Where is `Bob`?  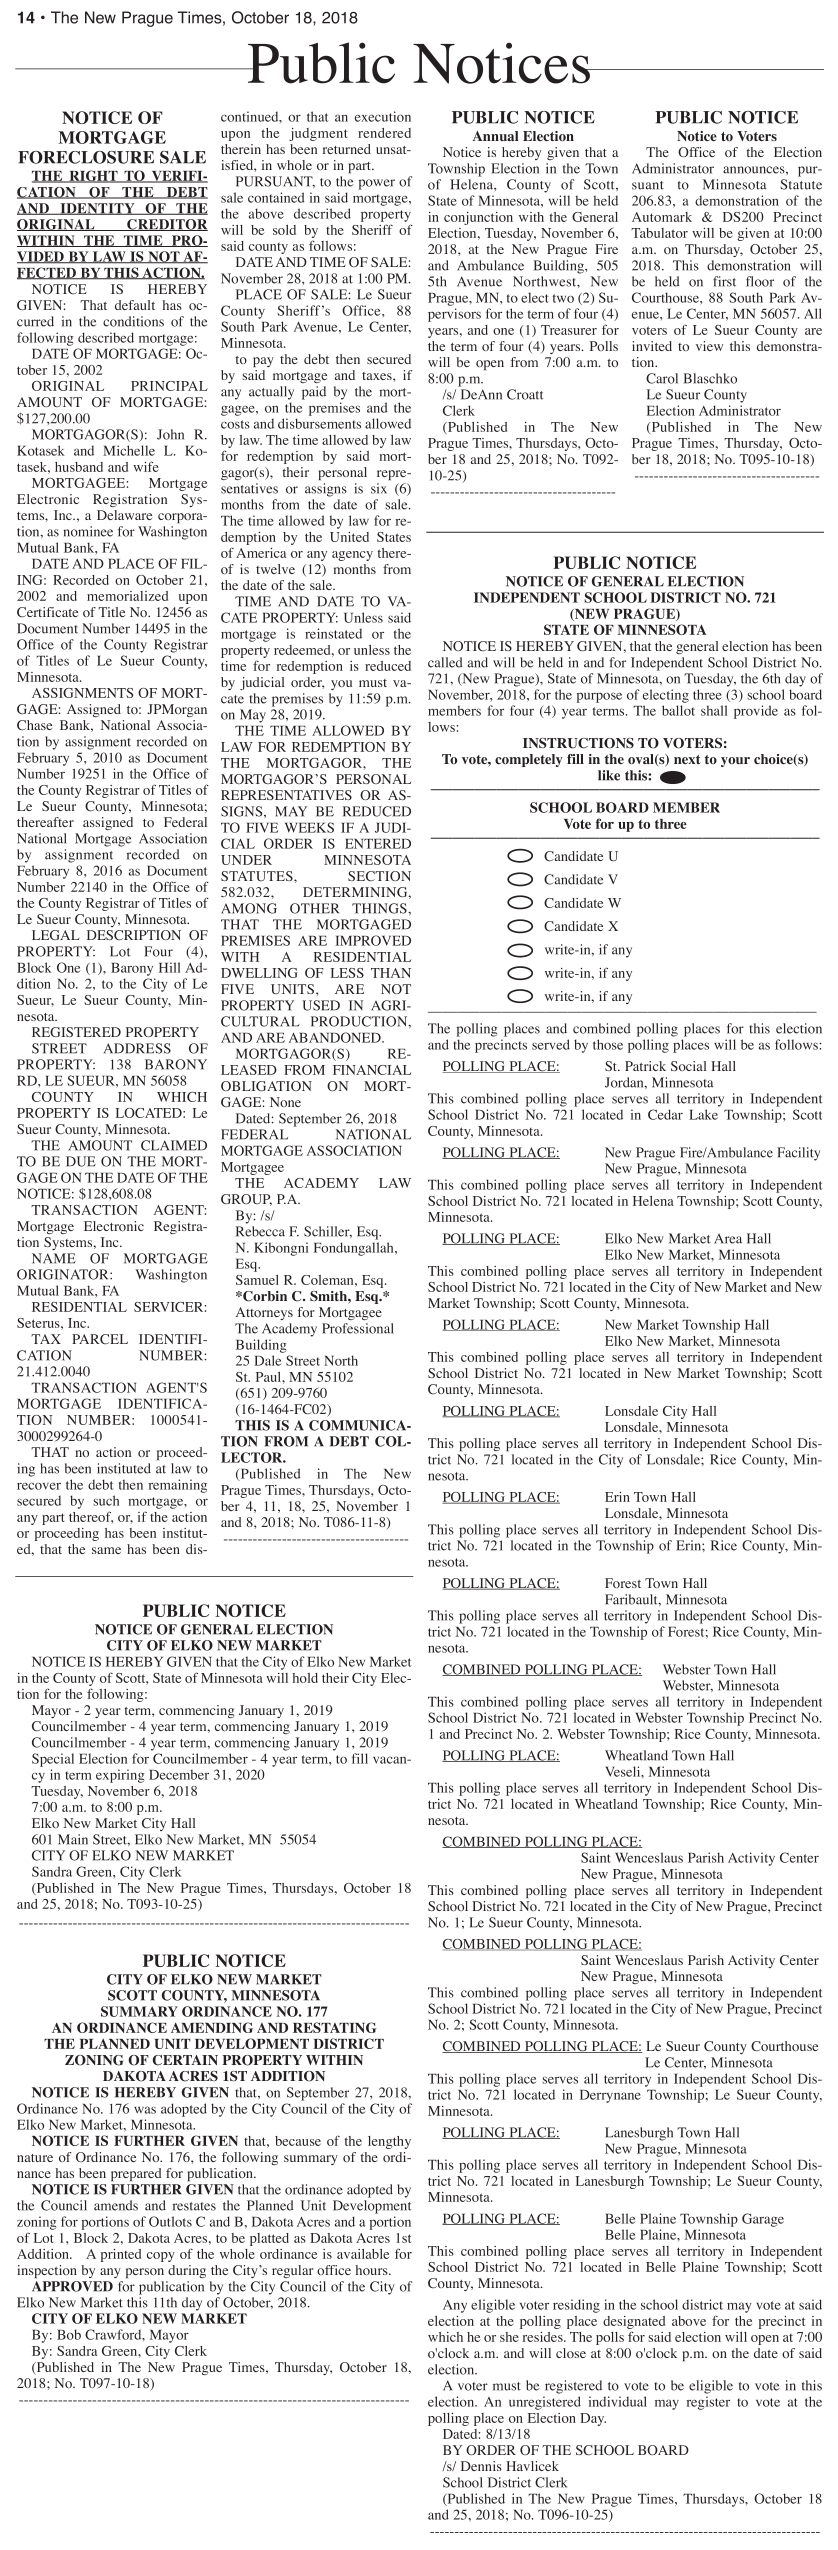 Bob is located at coordinates (69, 2334).
